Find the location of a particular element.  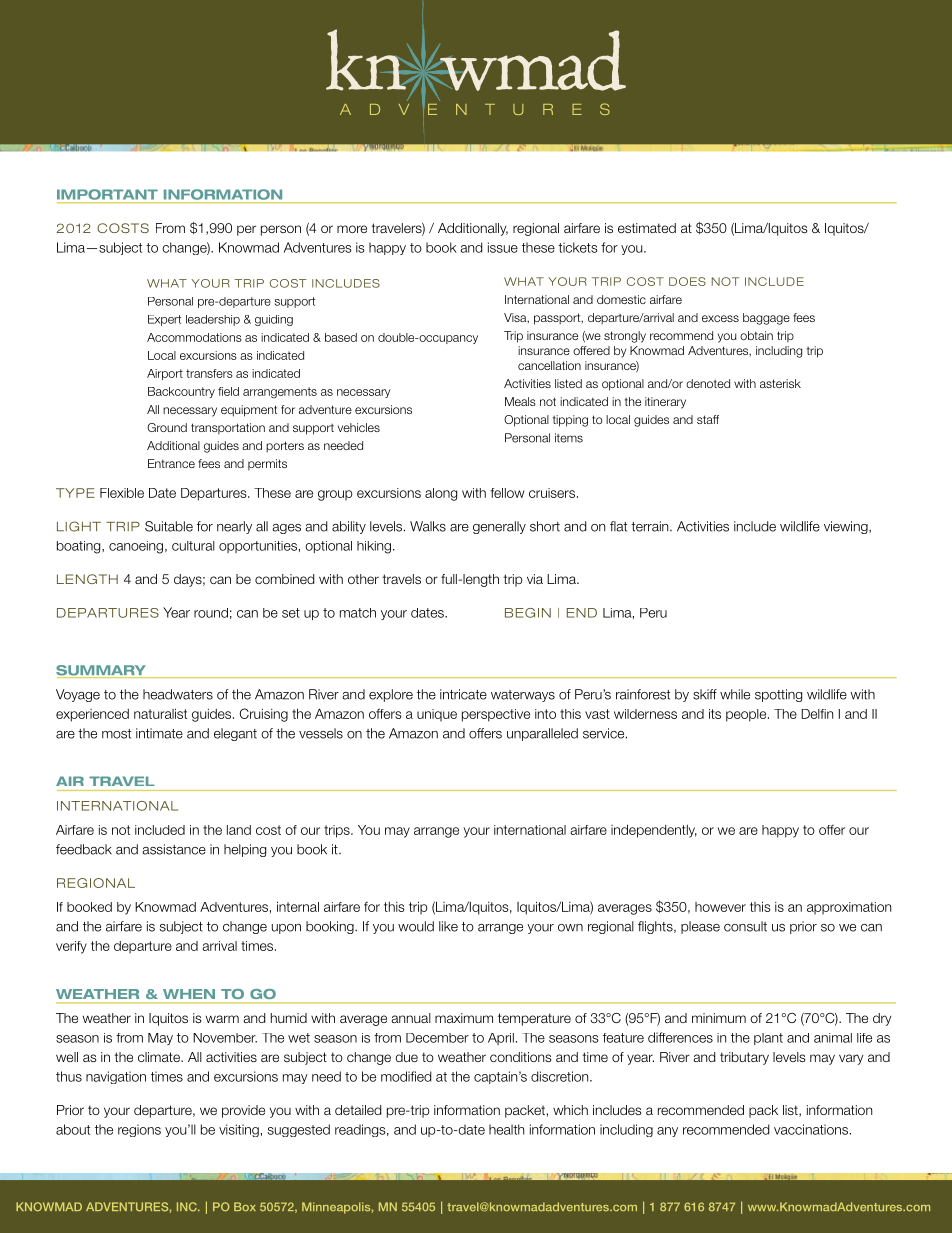

health is located at coordinates (506, 1129).
